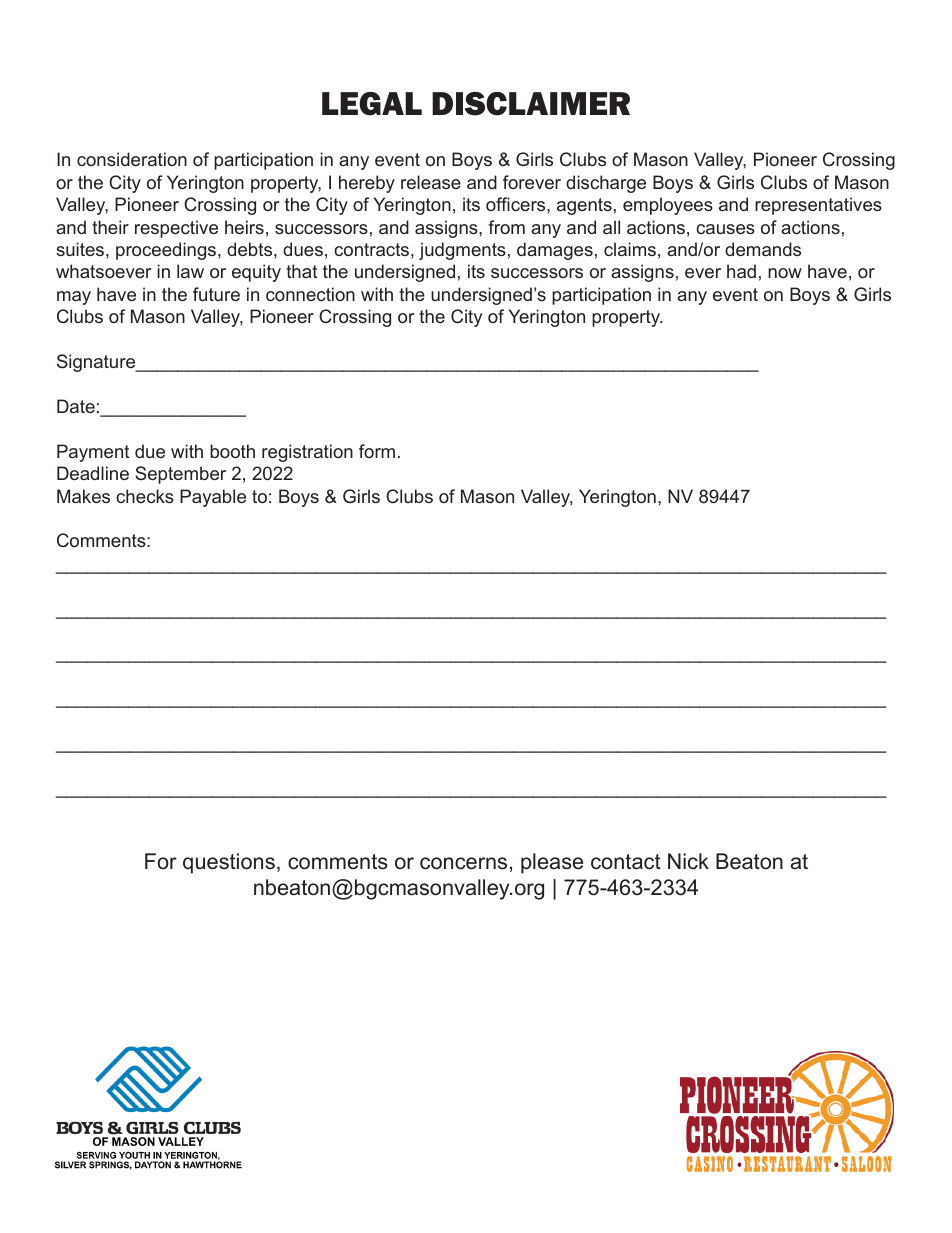 The image size is (952, 1233). I want to click on form, so click(377, 451).
